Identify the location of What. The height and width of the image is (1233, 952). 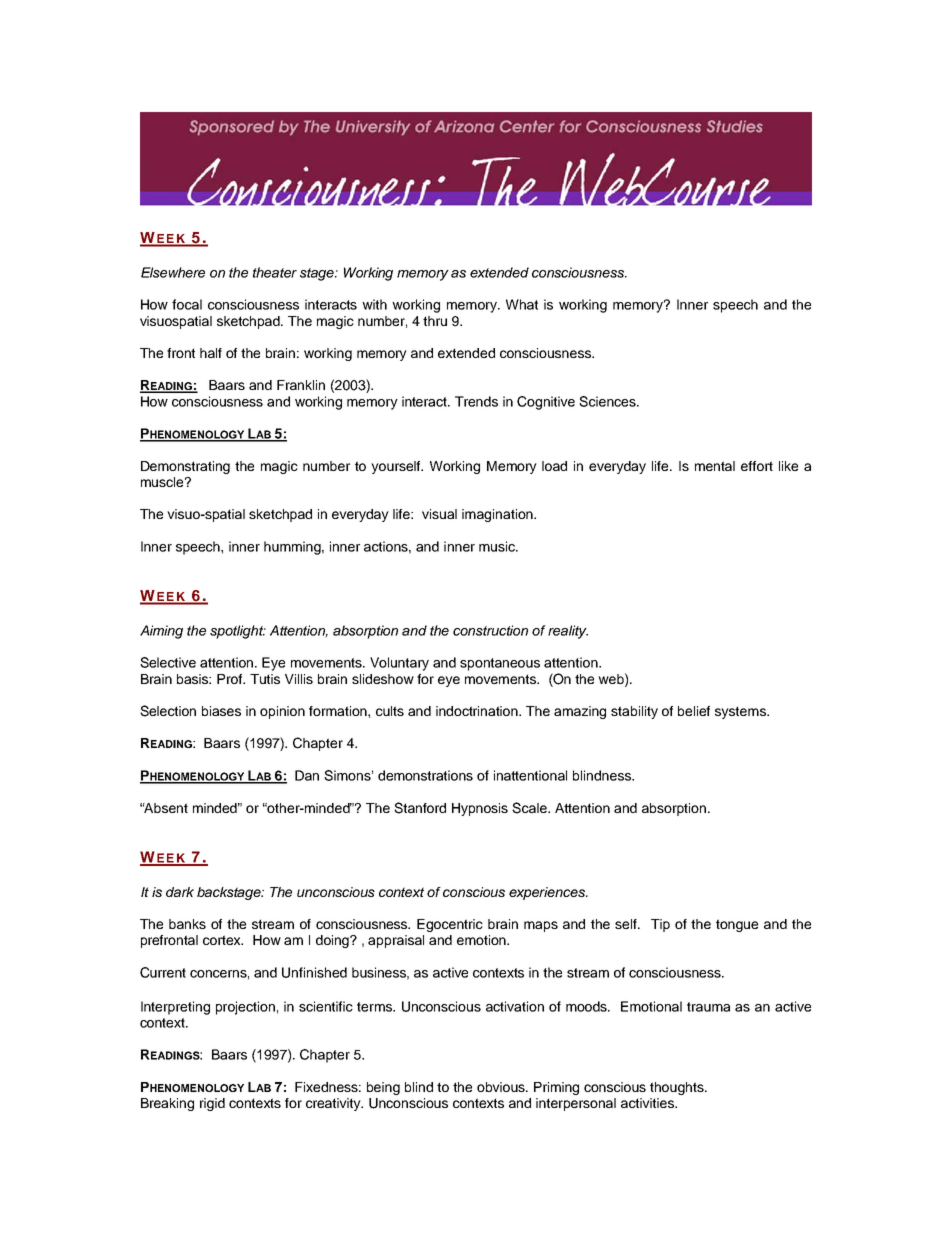
(522, 304).
